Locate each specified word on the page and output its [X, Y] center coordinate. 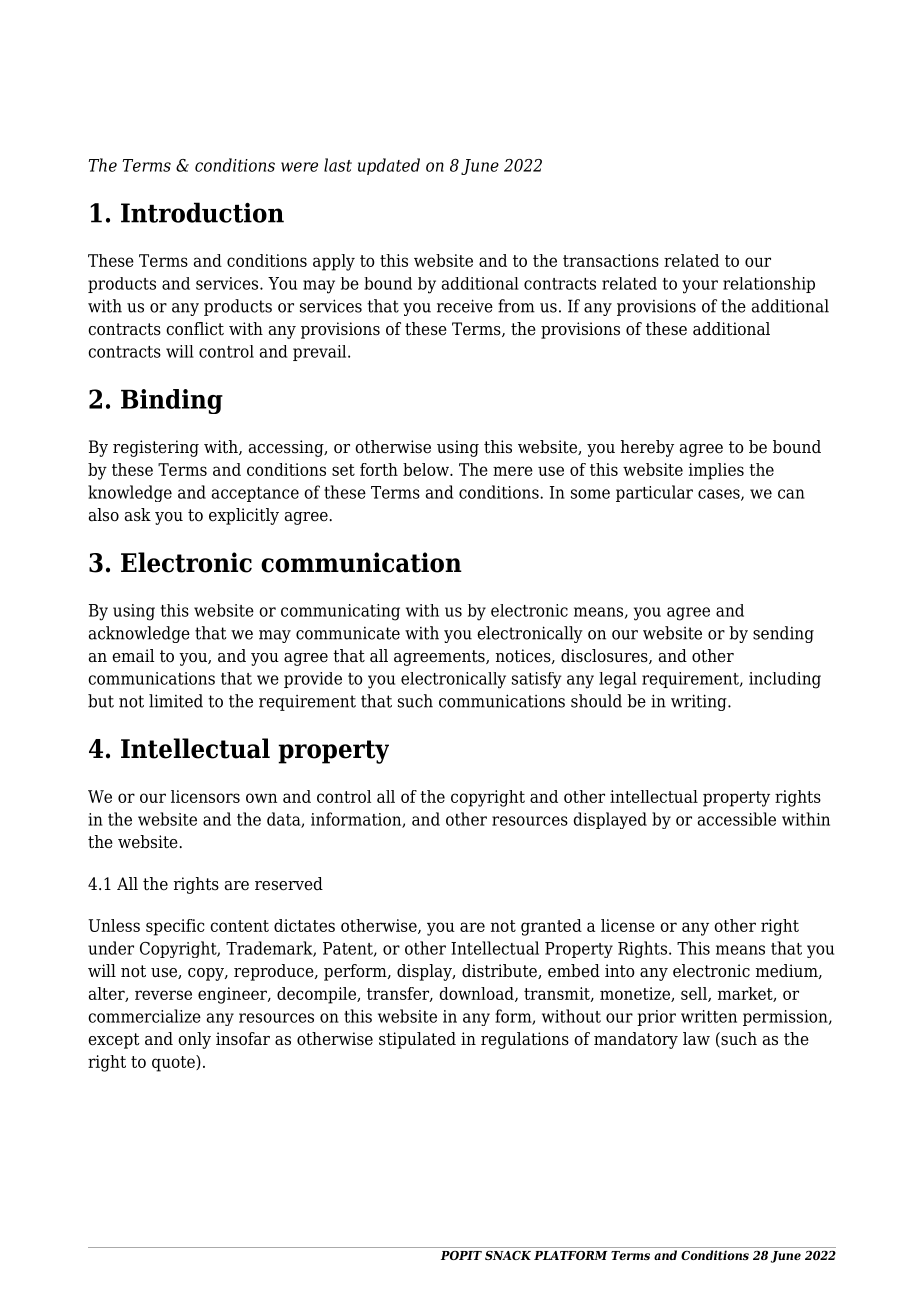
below [427, 469]
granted [551, 927]
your [700, 287]
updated [389, 166]
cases [720, 495]
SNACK [508, 1255]
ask [138, 515]
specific [175, 927]
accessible [737, 819]
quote [174, 1063]
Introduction [202, 212]
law [696, 1039]
